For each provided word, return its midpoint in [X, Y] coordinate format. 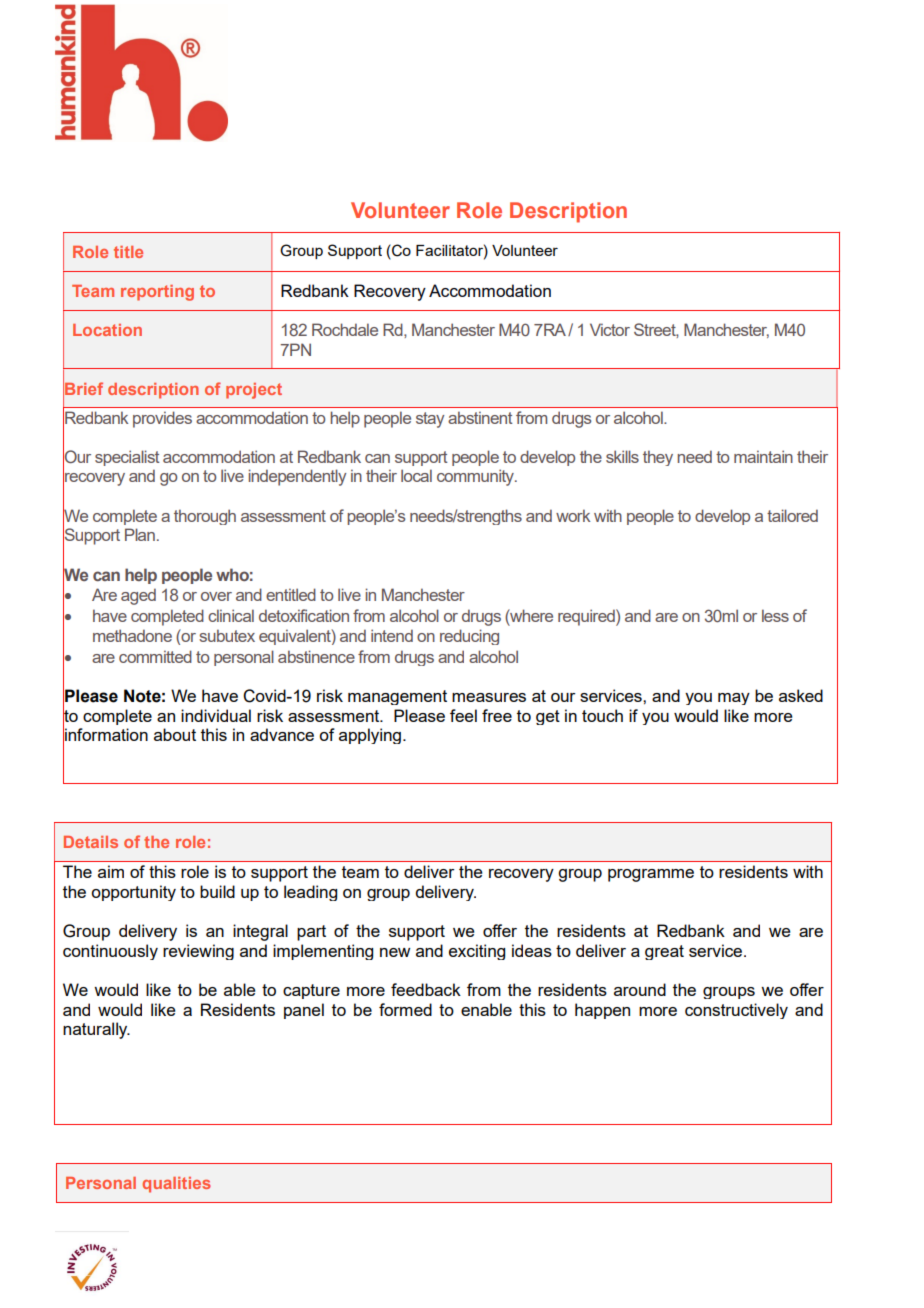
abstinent [480, 417]
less [775, 615]
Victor [610, 329]
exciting [477, 952]
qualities [176, 1185]
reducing [469, 637]
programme [651, 875]
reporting [157, 293]
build [217, 891]
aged [138, 596]
